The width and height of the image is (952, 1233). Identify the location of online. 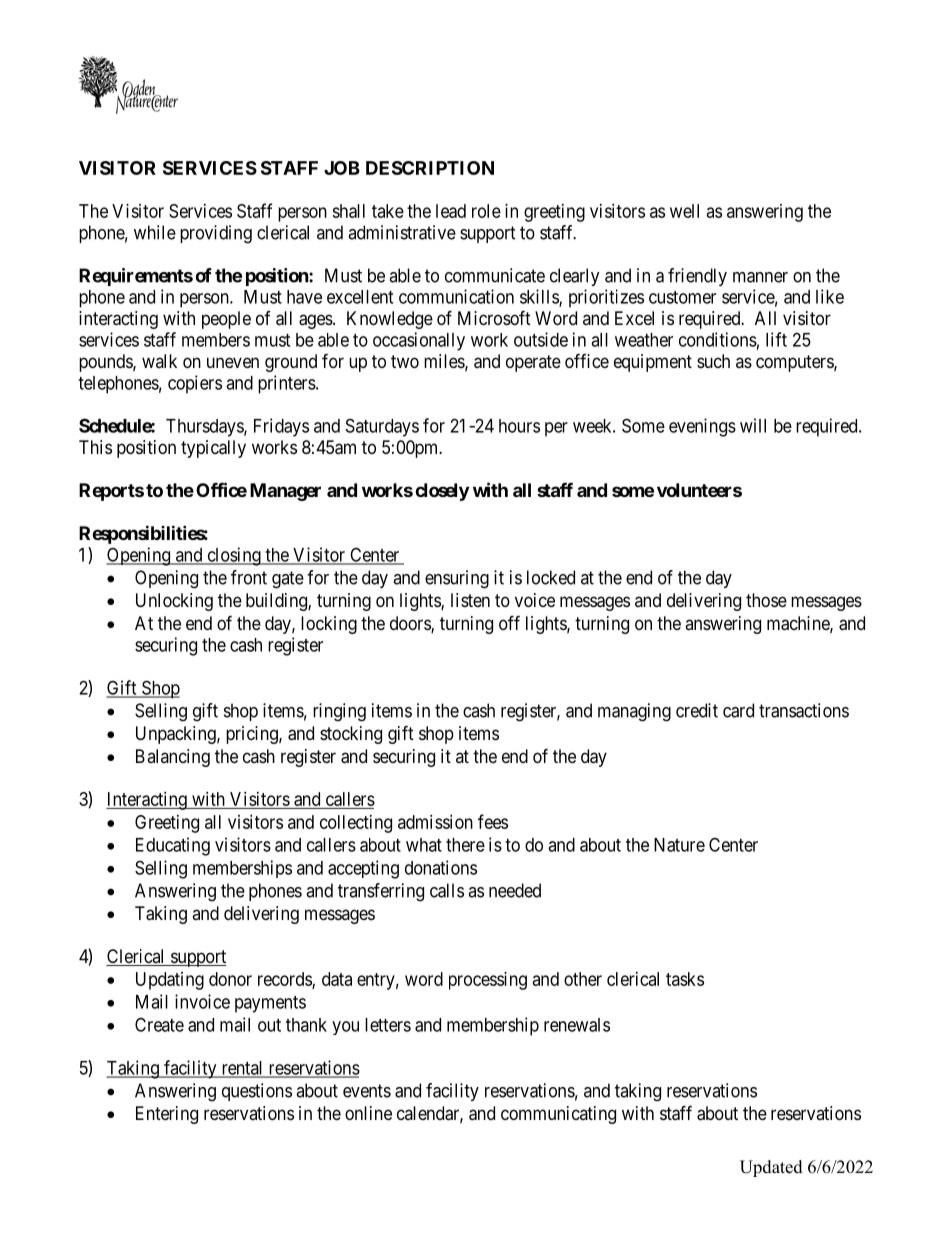
(368, 1113).
